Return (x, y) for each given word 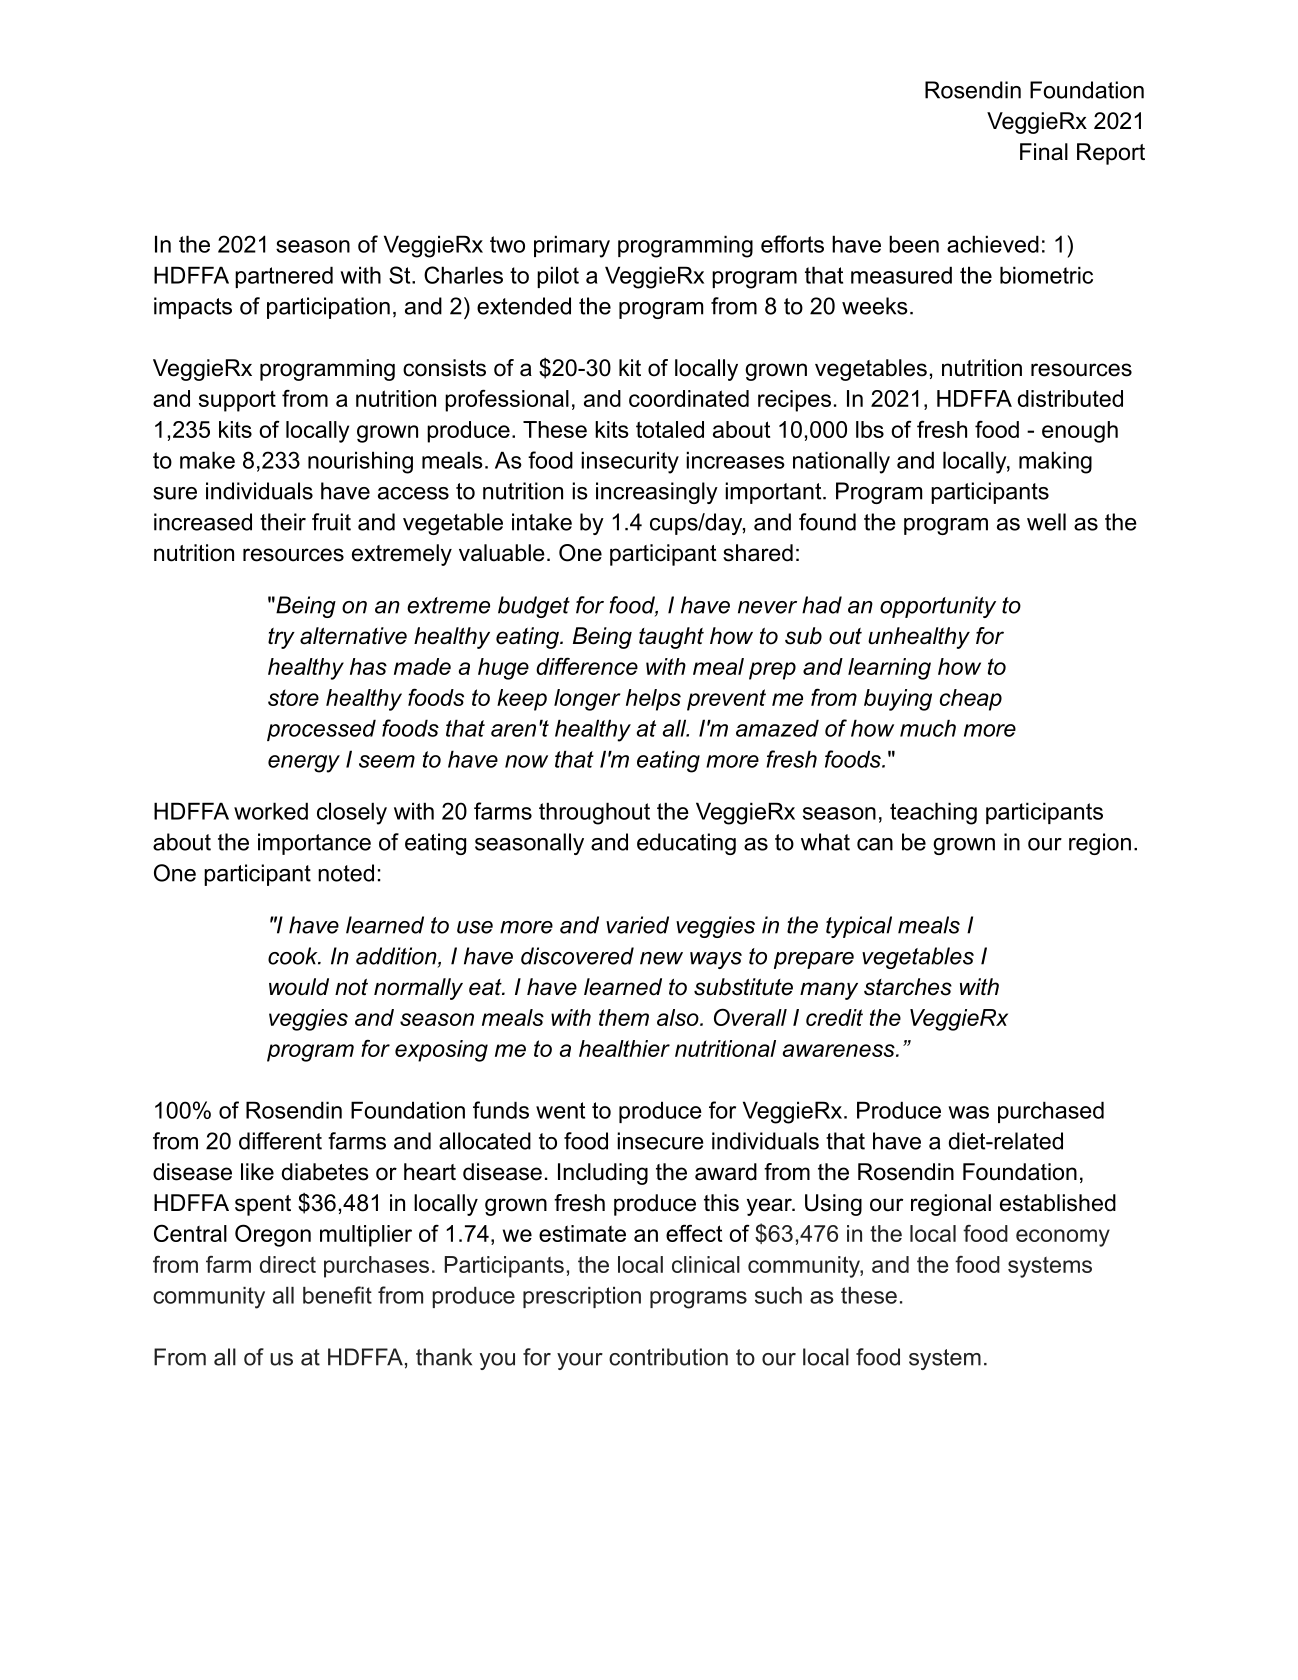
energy (304, 764)
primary (572, 246)
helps (653, 700)
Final (1044, 152)
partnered (284, 277)
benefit (337, 1295)
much (928, 728)
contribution (668, 1357)
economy (1063, 1238)
